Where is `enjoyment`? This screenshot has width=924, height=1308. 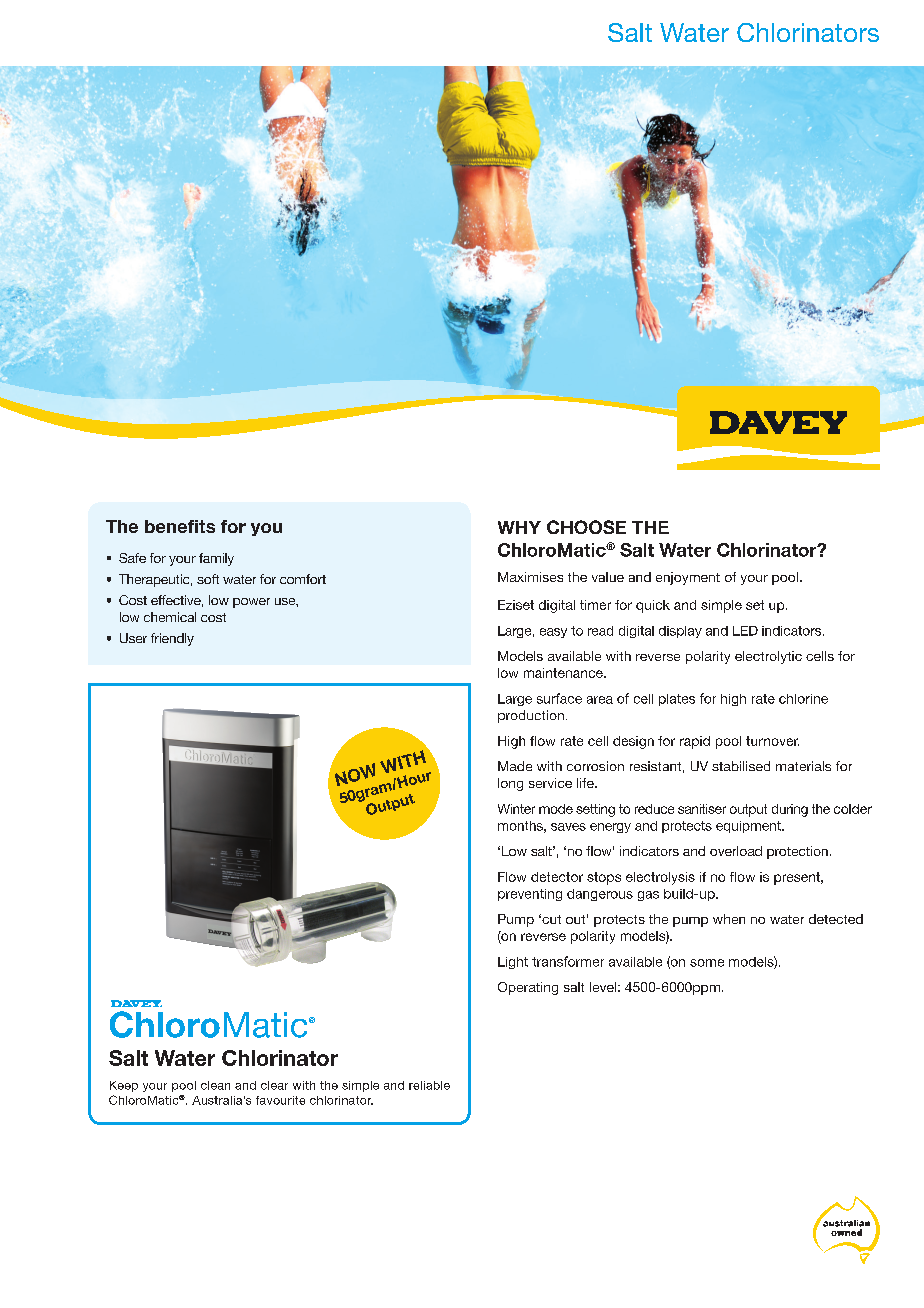 enjoyment is located at coordinates (688, 578).
